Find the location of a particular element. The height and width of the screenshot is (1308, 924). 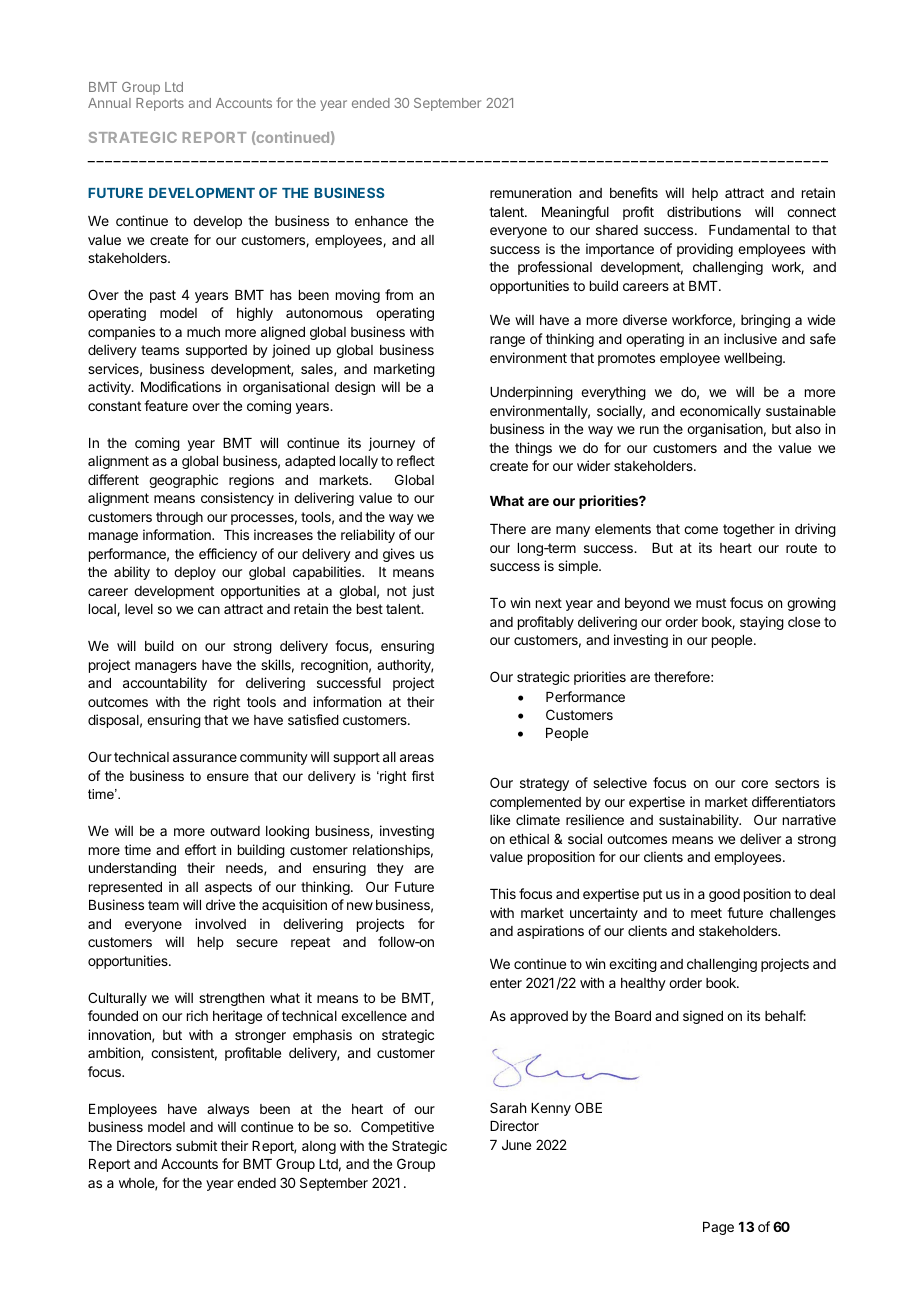

like is located at coordinates (500, 819).
